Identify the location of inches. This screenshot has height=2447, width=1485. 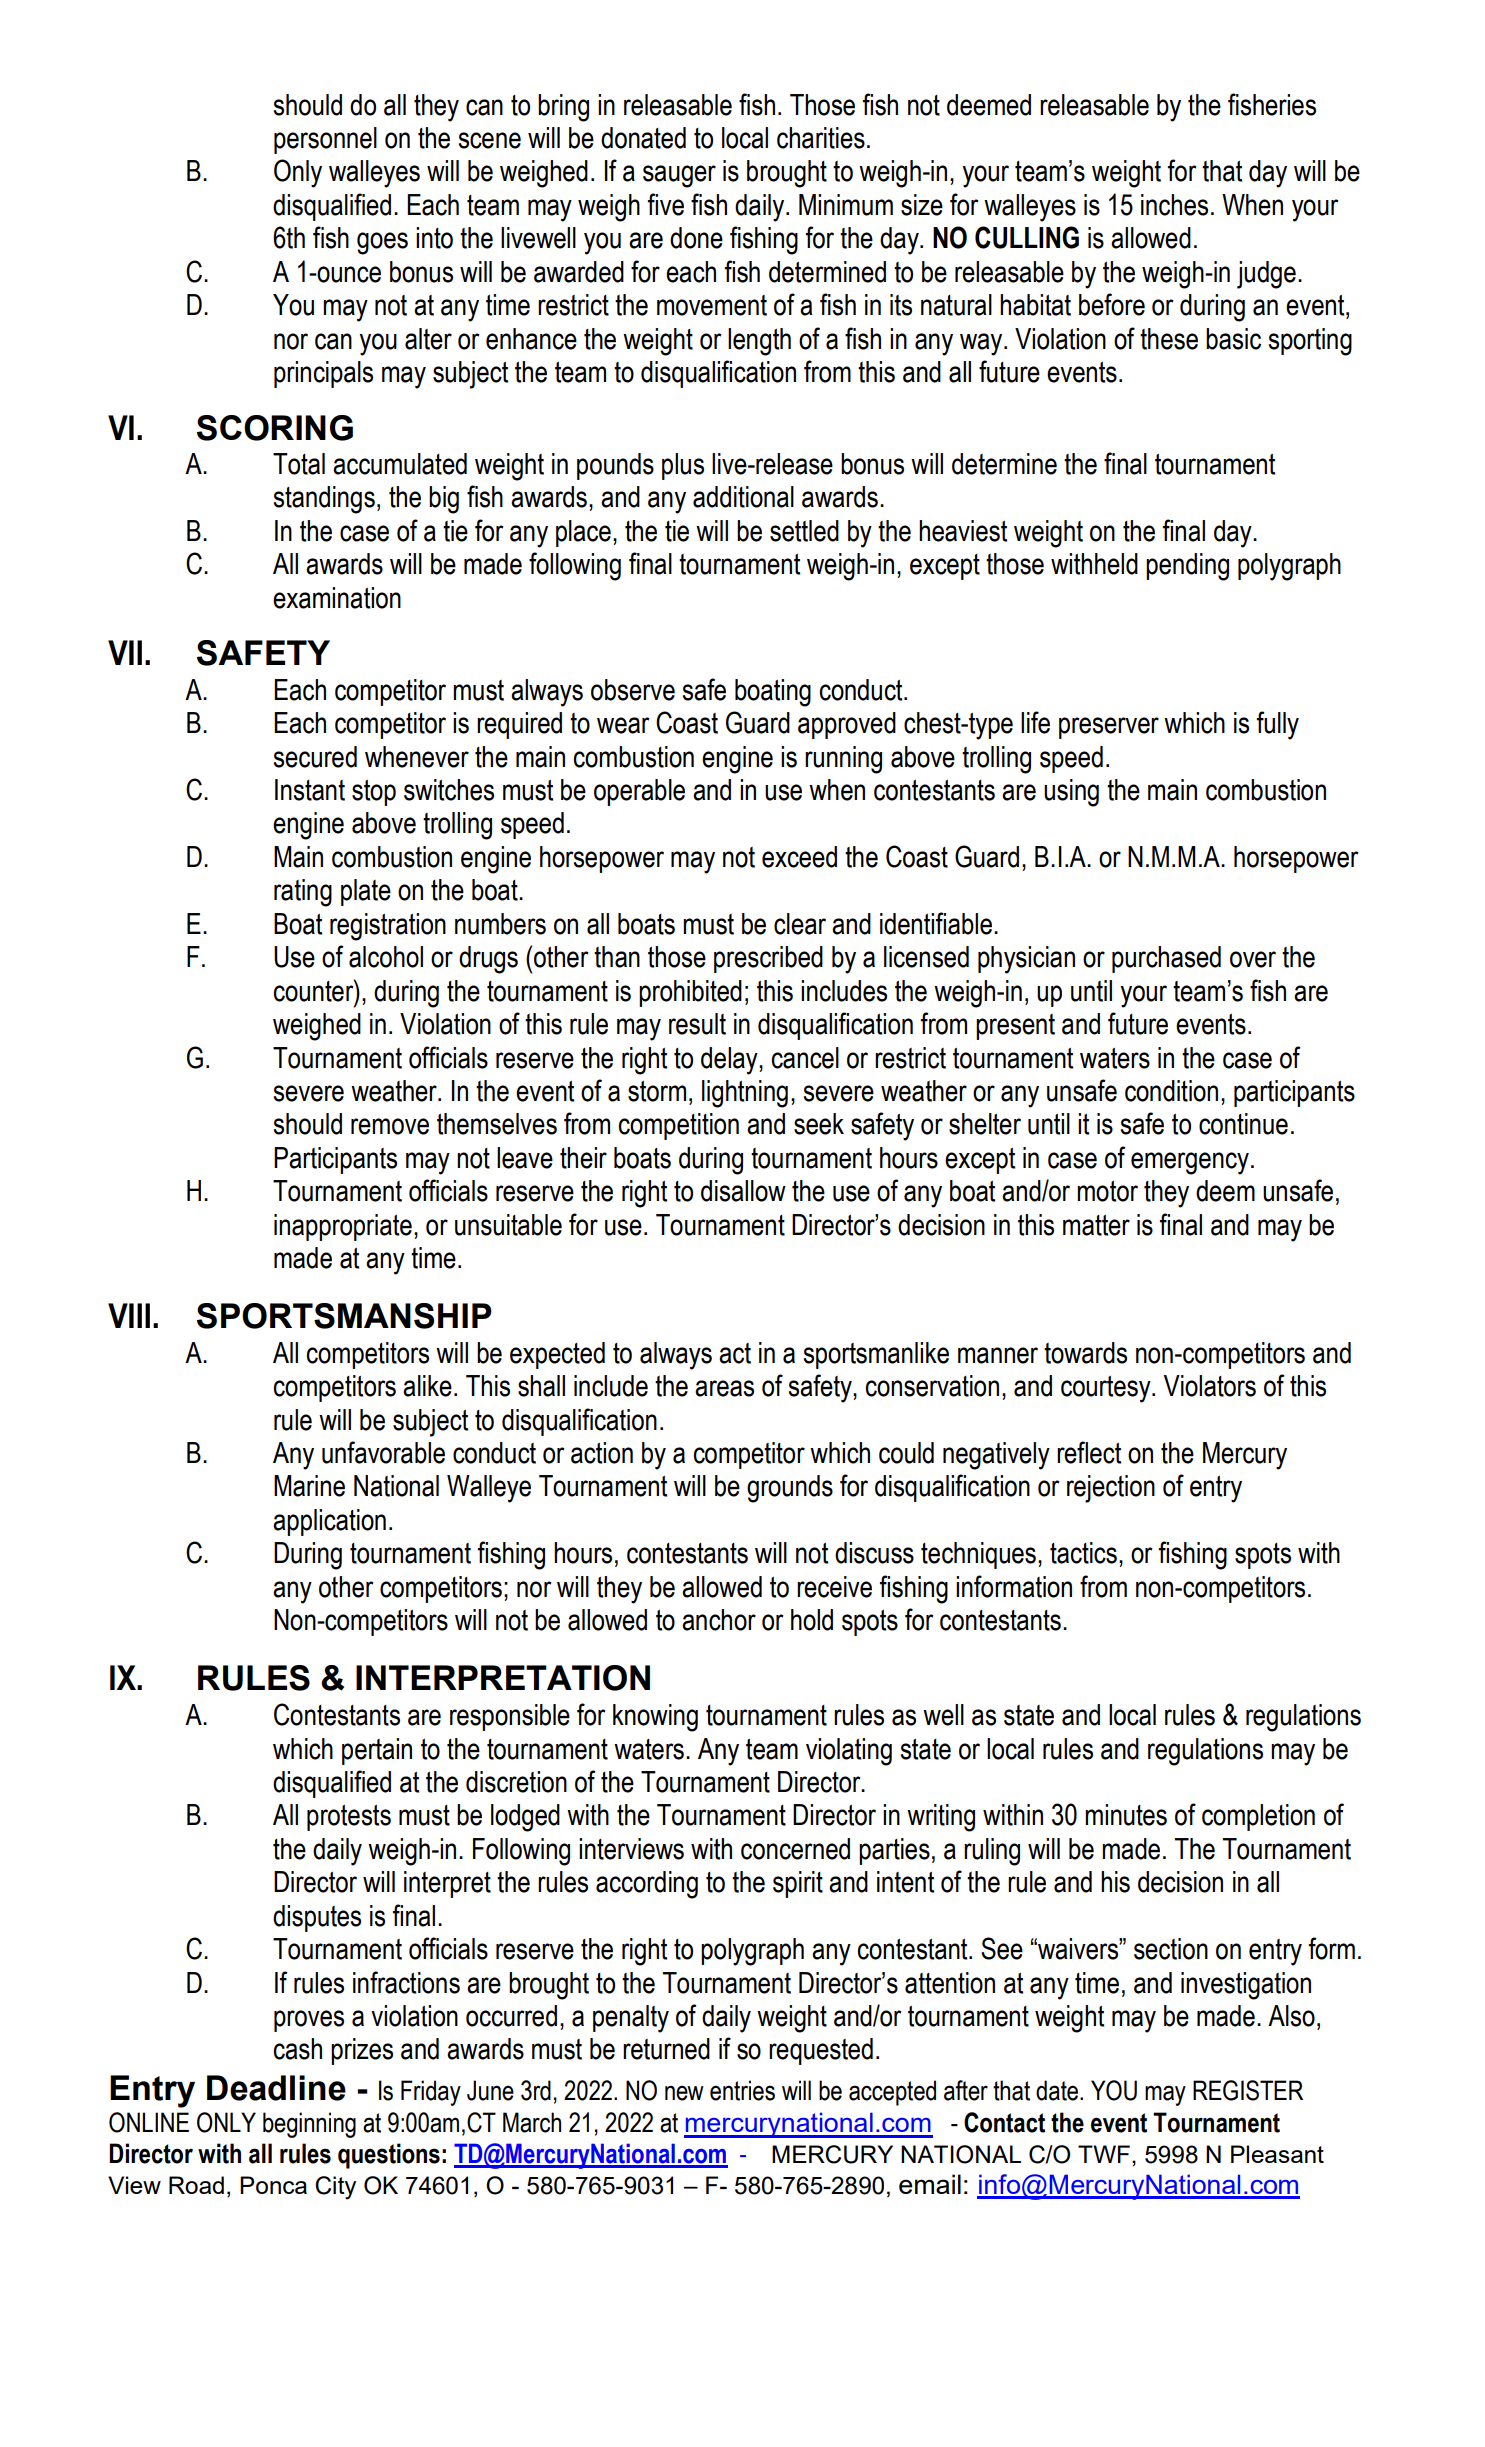
(1174, 205).
